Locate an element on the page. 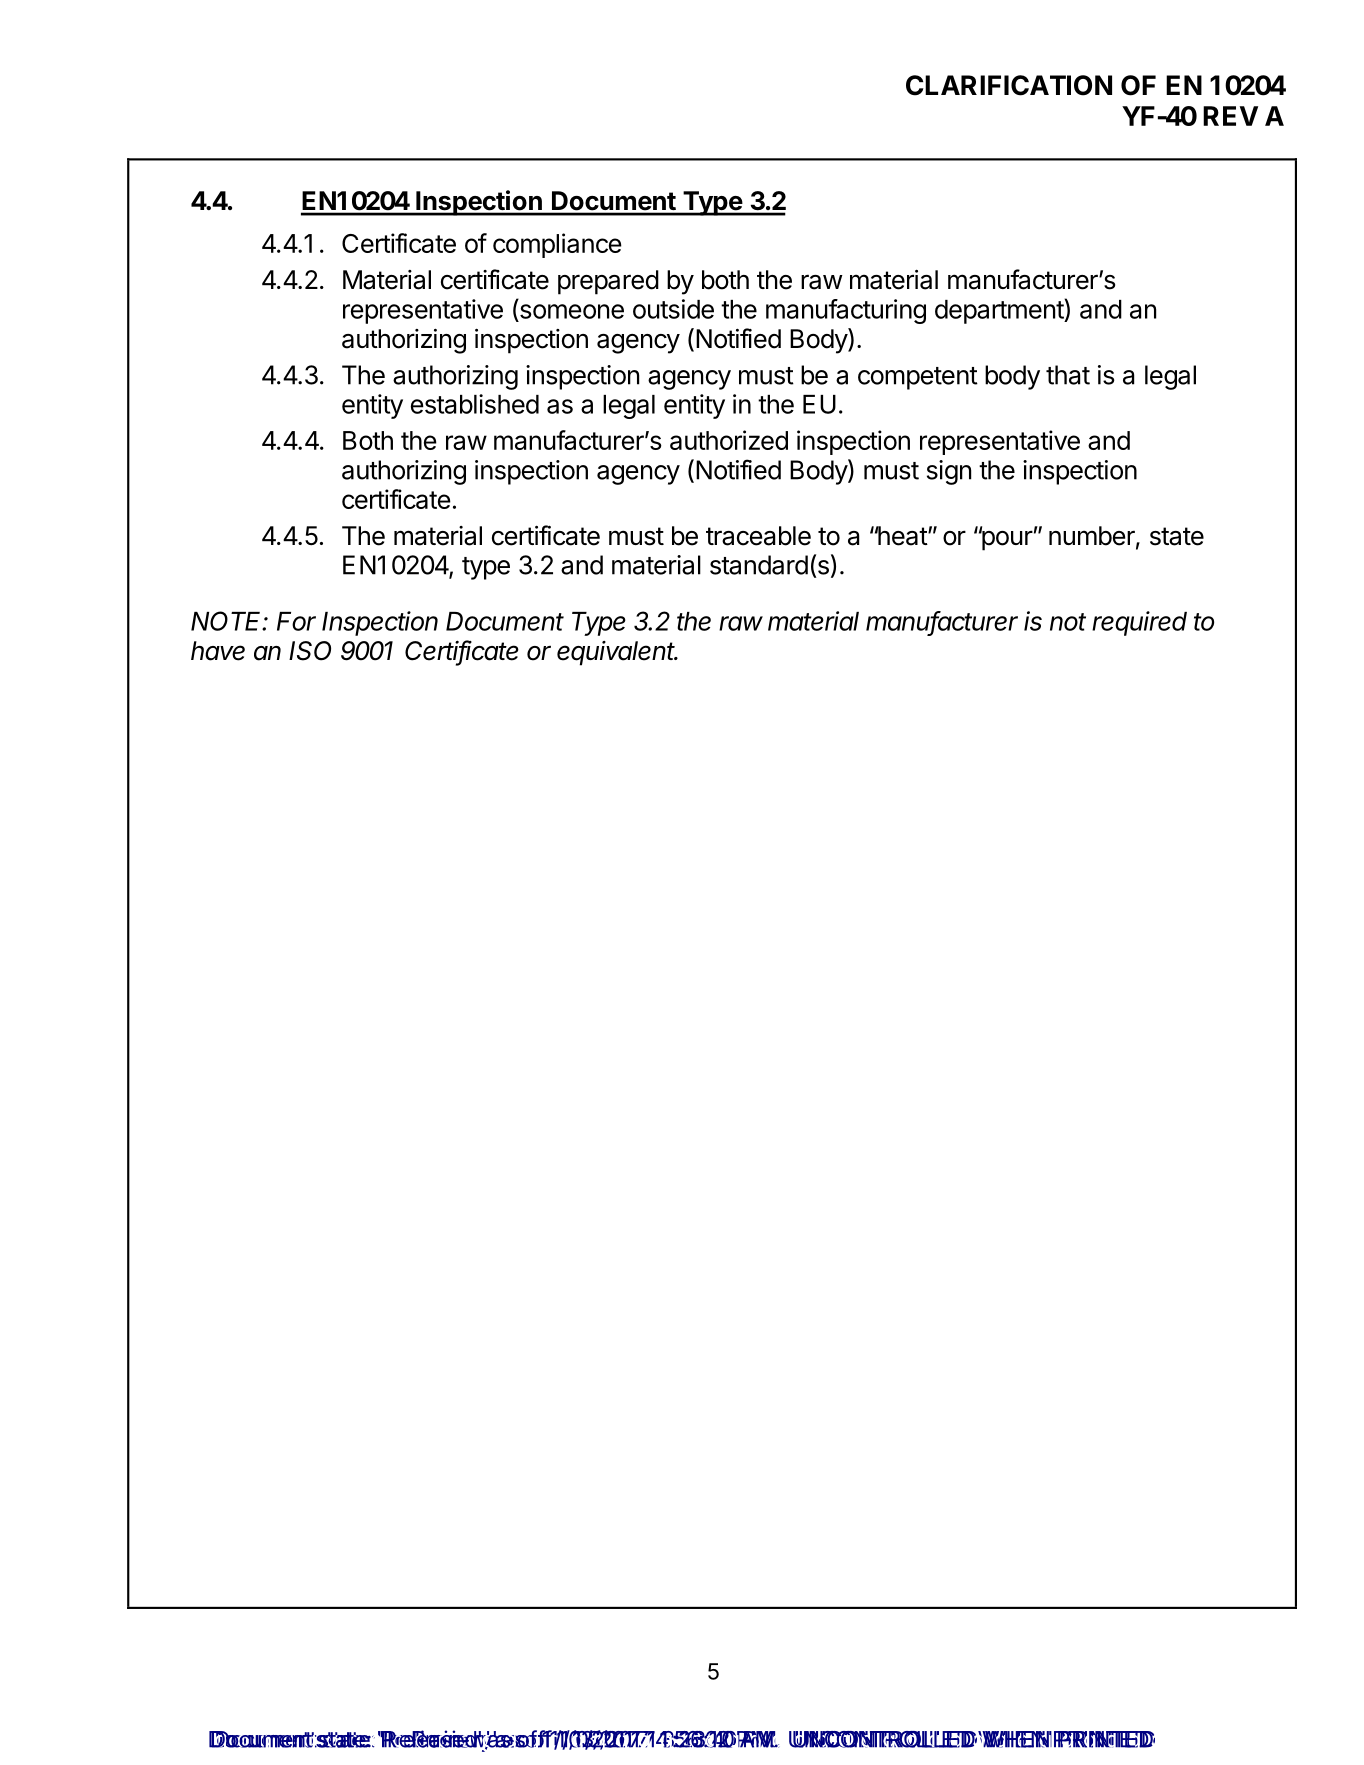 The width and height of the page is (1364, 1765). compliance is located at coordinates (557, 245).
